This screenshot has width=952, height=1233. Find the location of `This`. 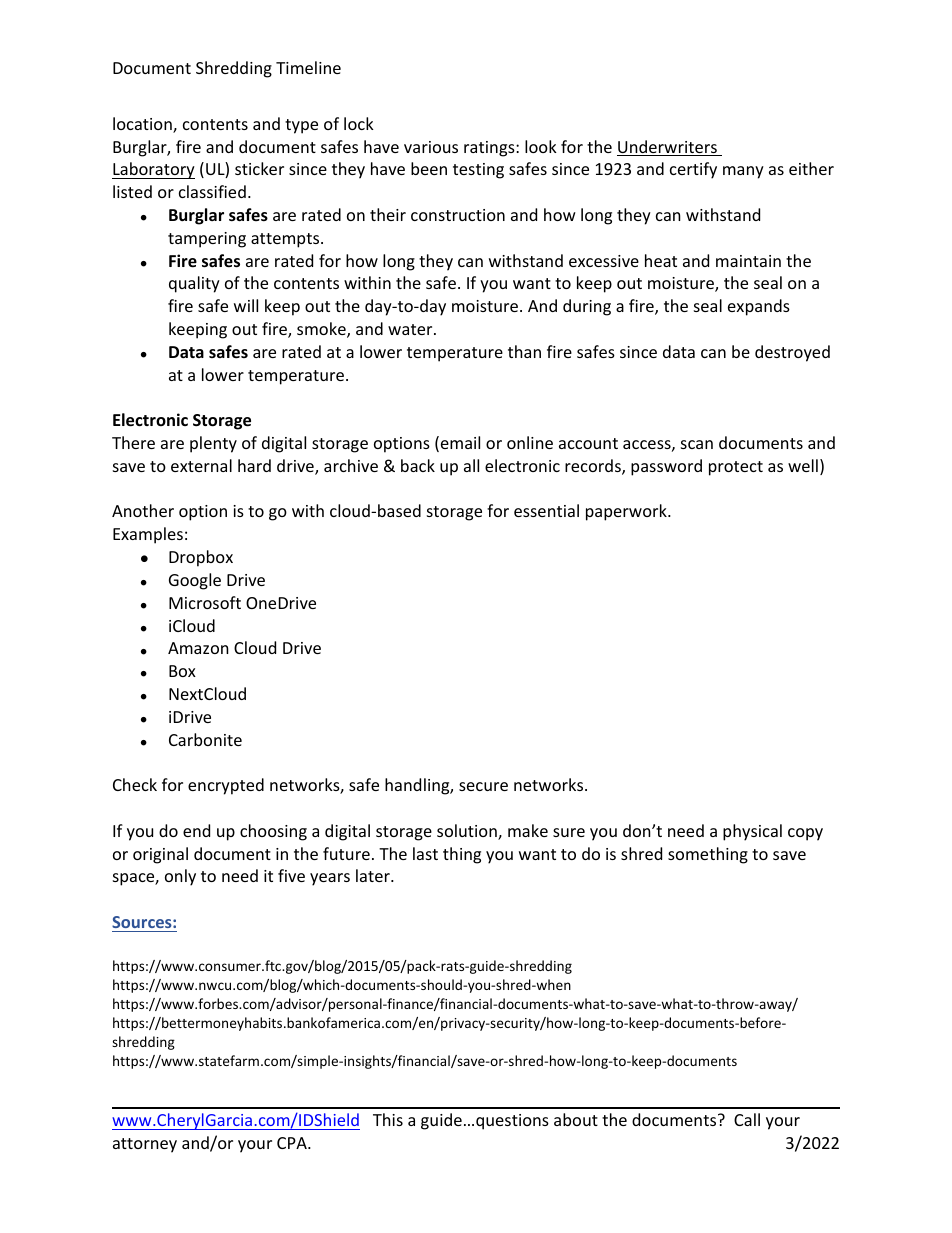

This is located at coordinates (388, 1119).
